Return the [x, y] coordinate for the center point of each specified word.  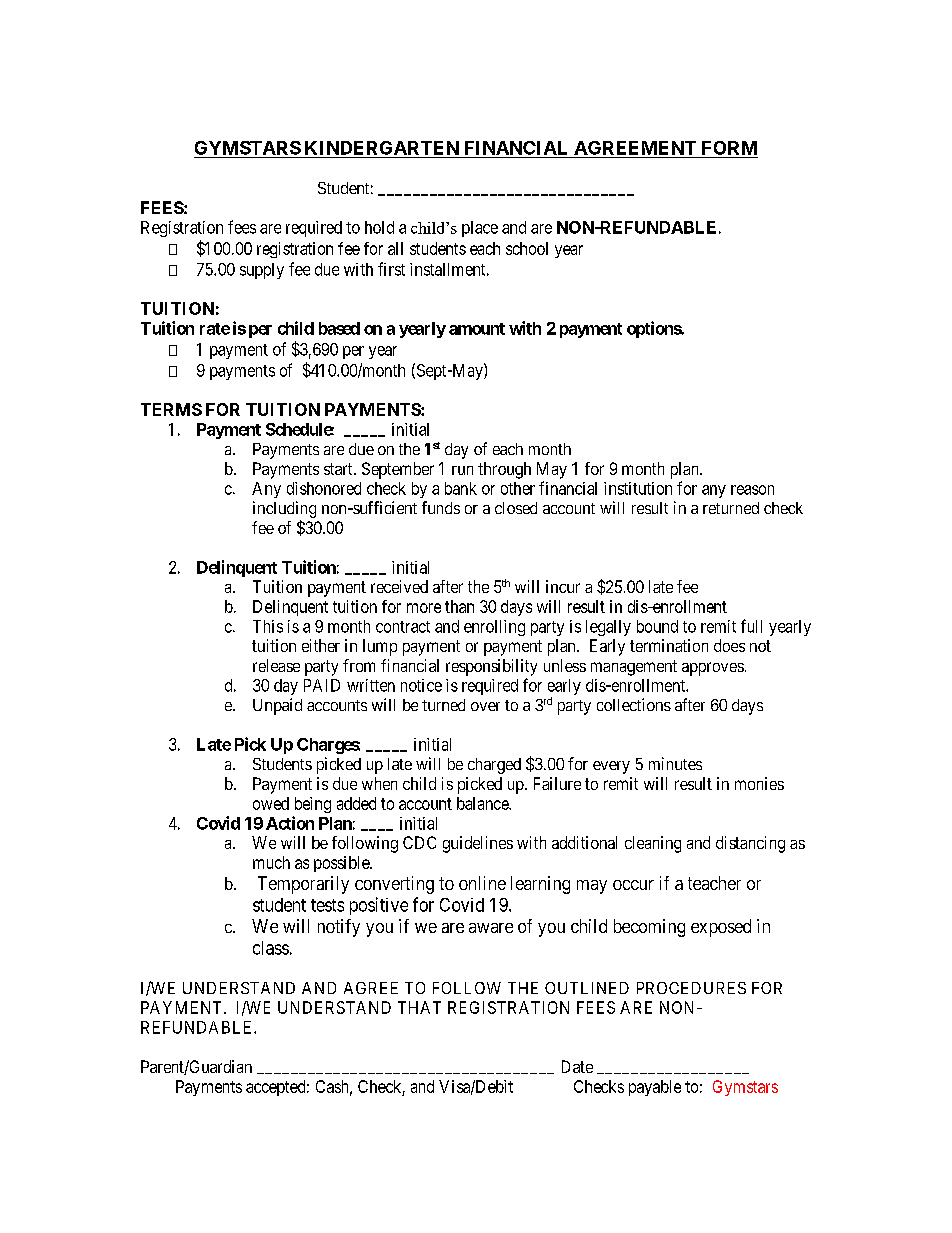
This [268, 626]
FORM [729, 148]
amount [477, 329]
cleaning [653, 844]
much [271, 862]
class [271, 948]
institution [638, 488]
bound [657, 626]
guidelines [478, 844]
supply [262, 271]
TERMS [171, 409]
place [480, 229]
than [459, 606]
